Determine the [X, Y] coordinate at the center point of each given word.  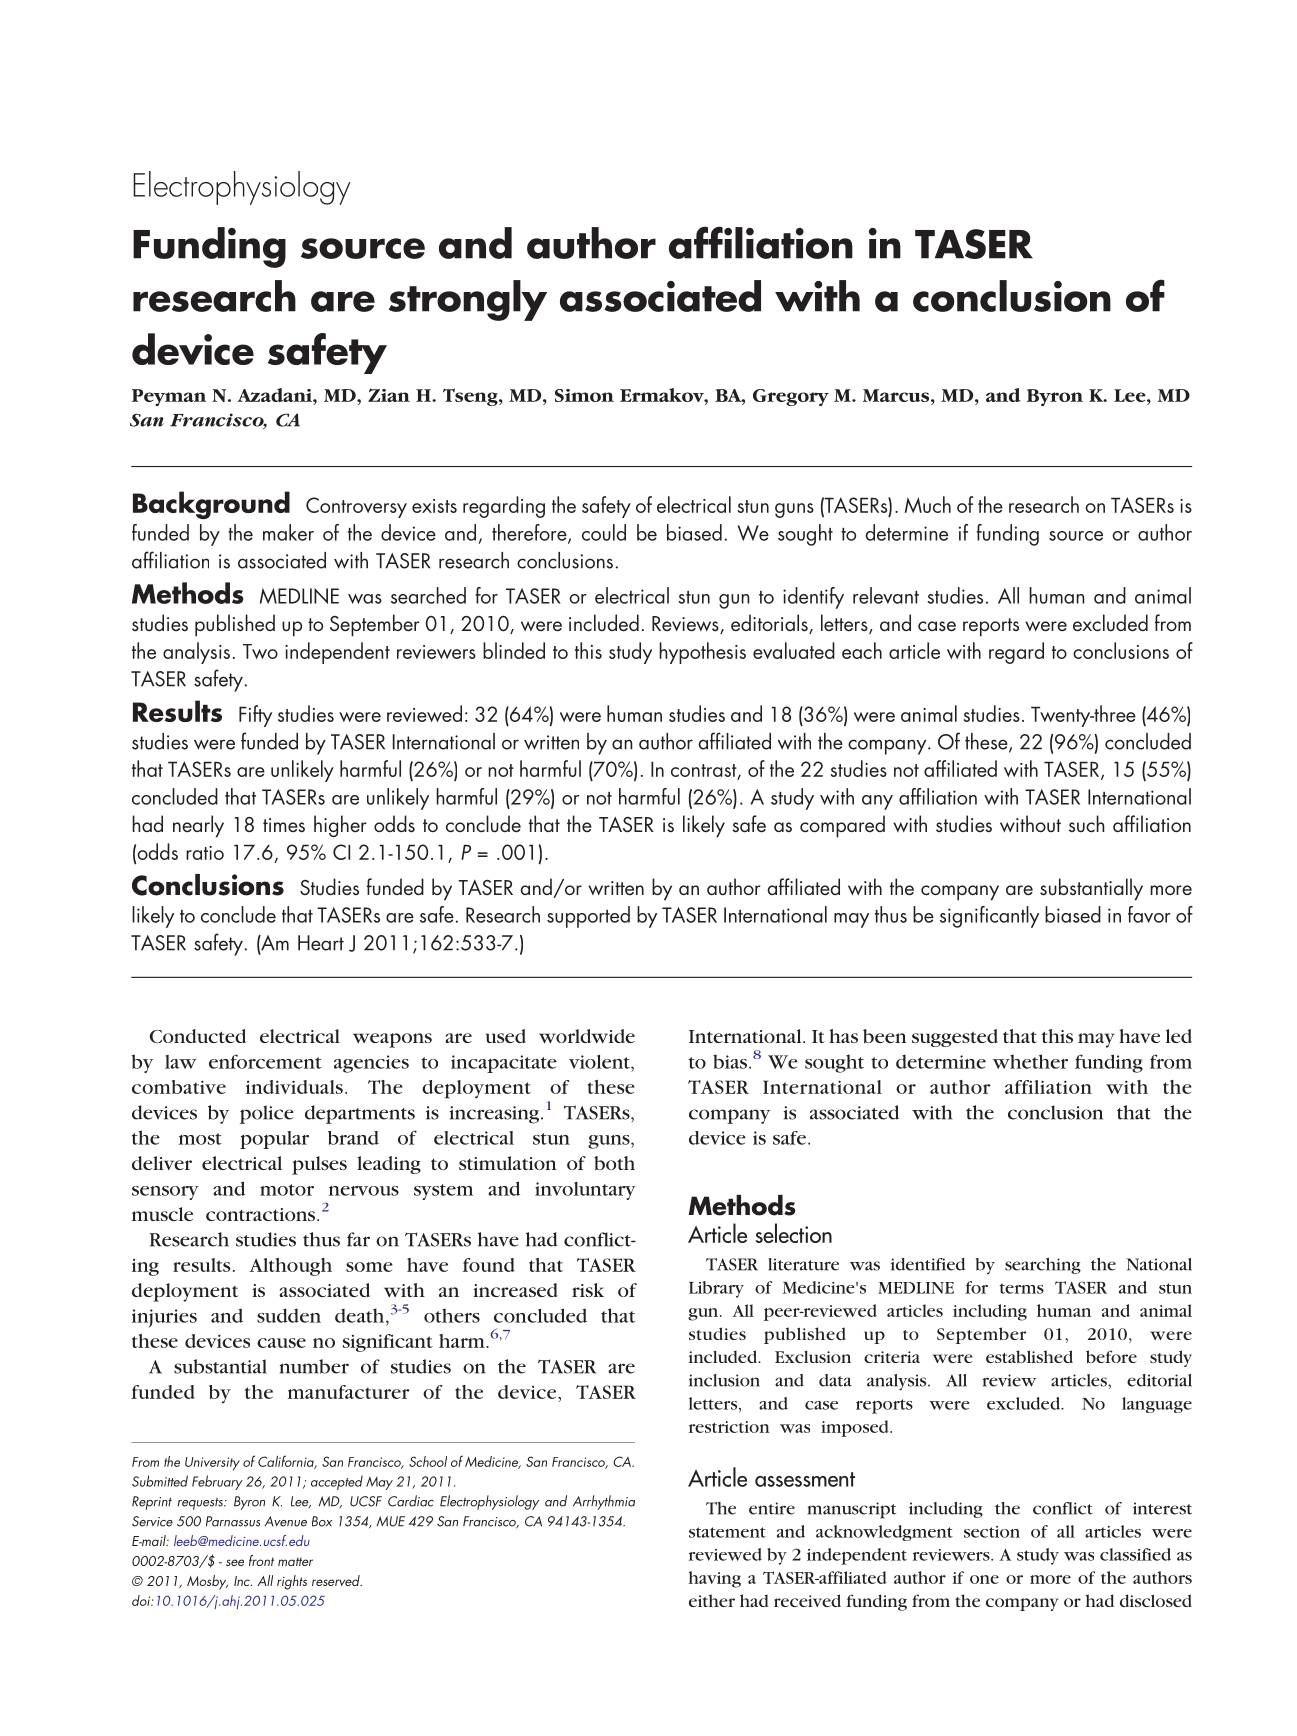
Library [716, 1289]
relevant [886, 595]
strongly [468, 300]
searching [1043, 1266]
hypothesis [702, 653]
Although [290, 1267]
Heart [321, 943]
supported [588, 917]
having [715, 1579]
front [261, 1560]
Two [260, 651]
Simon [584, 395]
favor [1149, 914]
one [984, 1579]
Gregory [791, 397]
